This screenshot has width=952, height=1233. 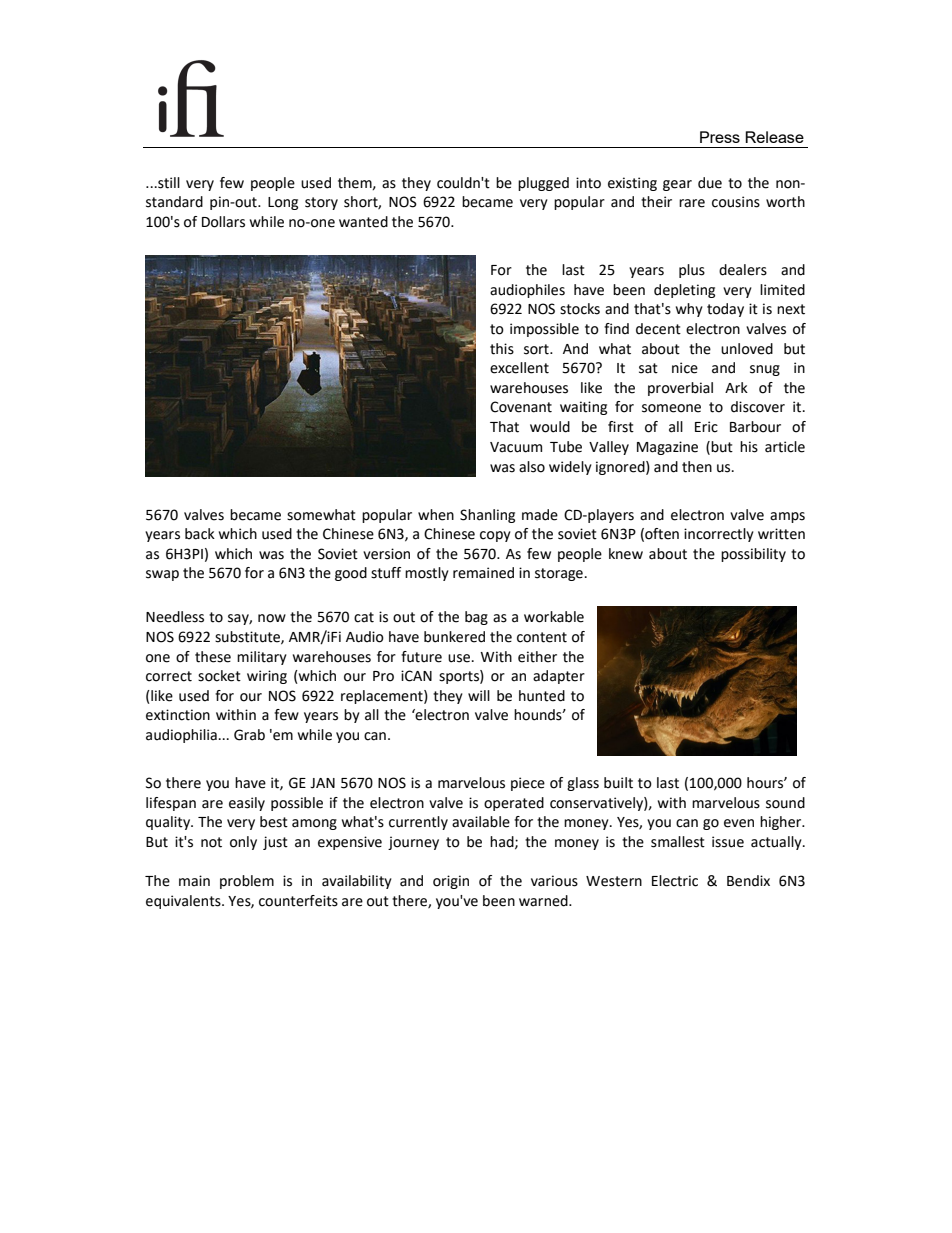 What do you see at coordinates (720, 137) in the screenshot?
I see `Press` at bounding box center [720, 137].
